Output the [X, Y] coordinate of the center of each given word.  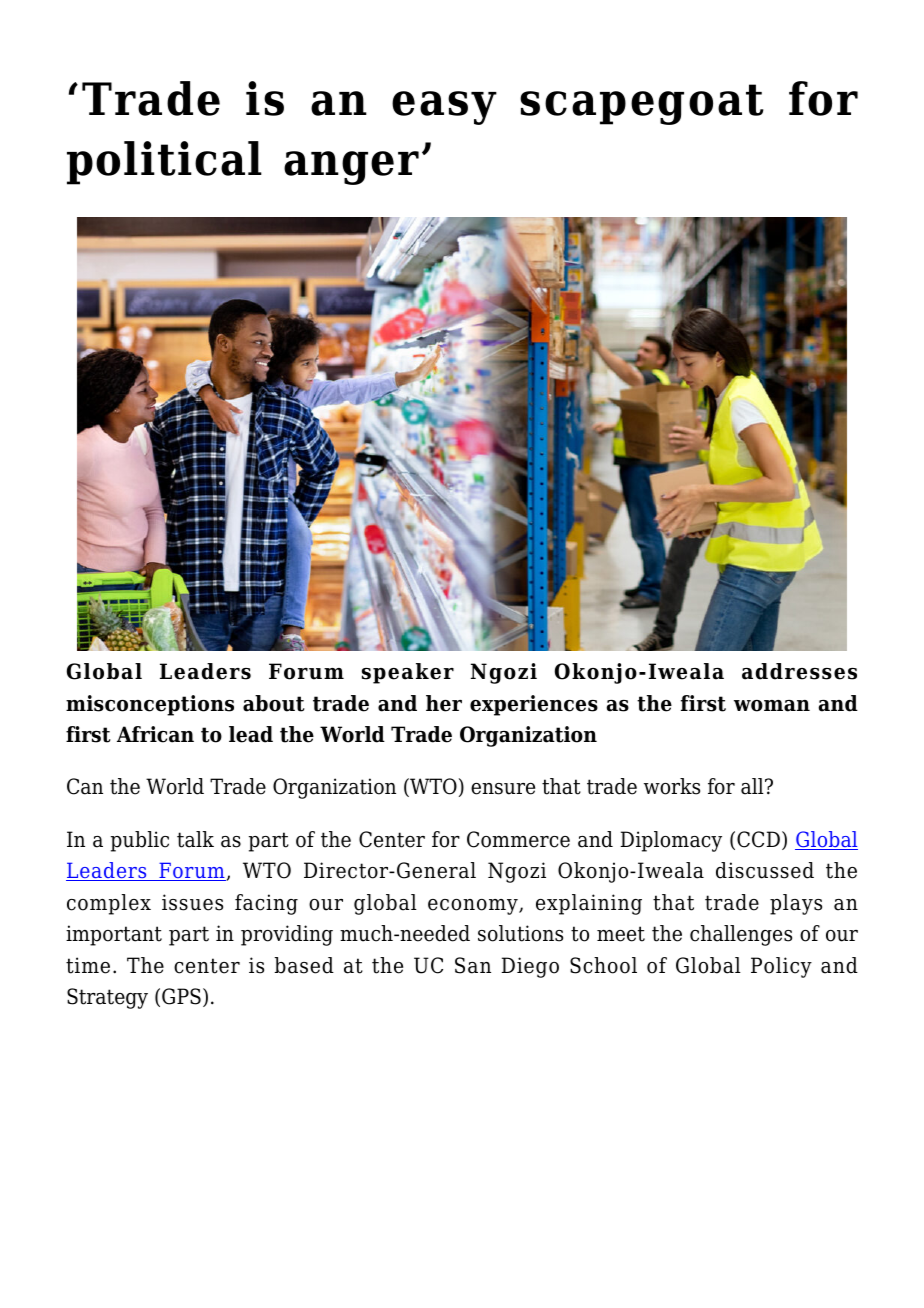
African [155, 734]
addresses [799, 671]
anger [351, 168]
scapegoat [641, 104]
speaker [408, 673]
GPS [181, 996]
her [444, 703]
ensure [503, 789]
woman [772, 706]
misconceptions [150, 705]
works [672, 786]
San [473, 965]
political [164, 163]
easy [444, 108]
